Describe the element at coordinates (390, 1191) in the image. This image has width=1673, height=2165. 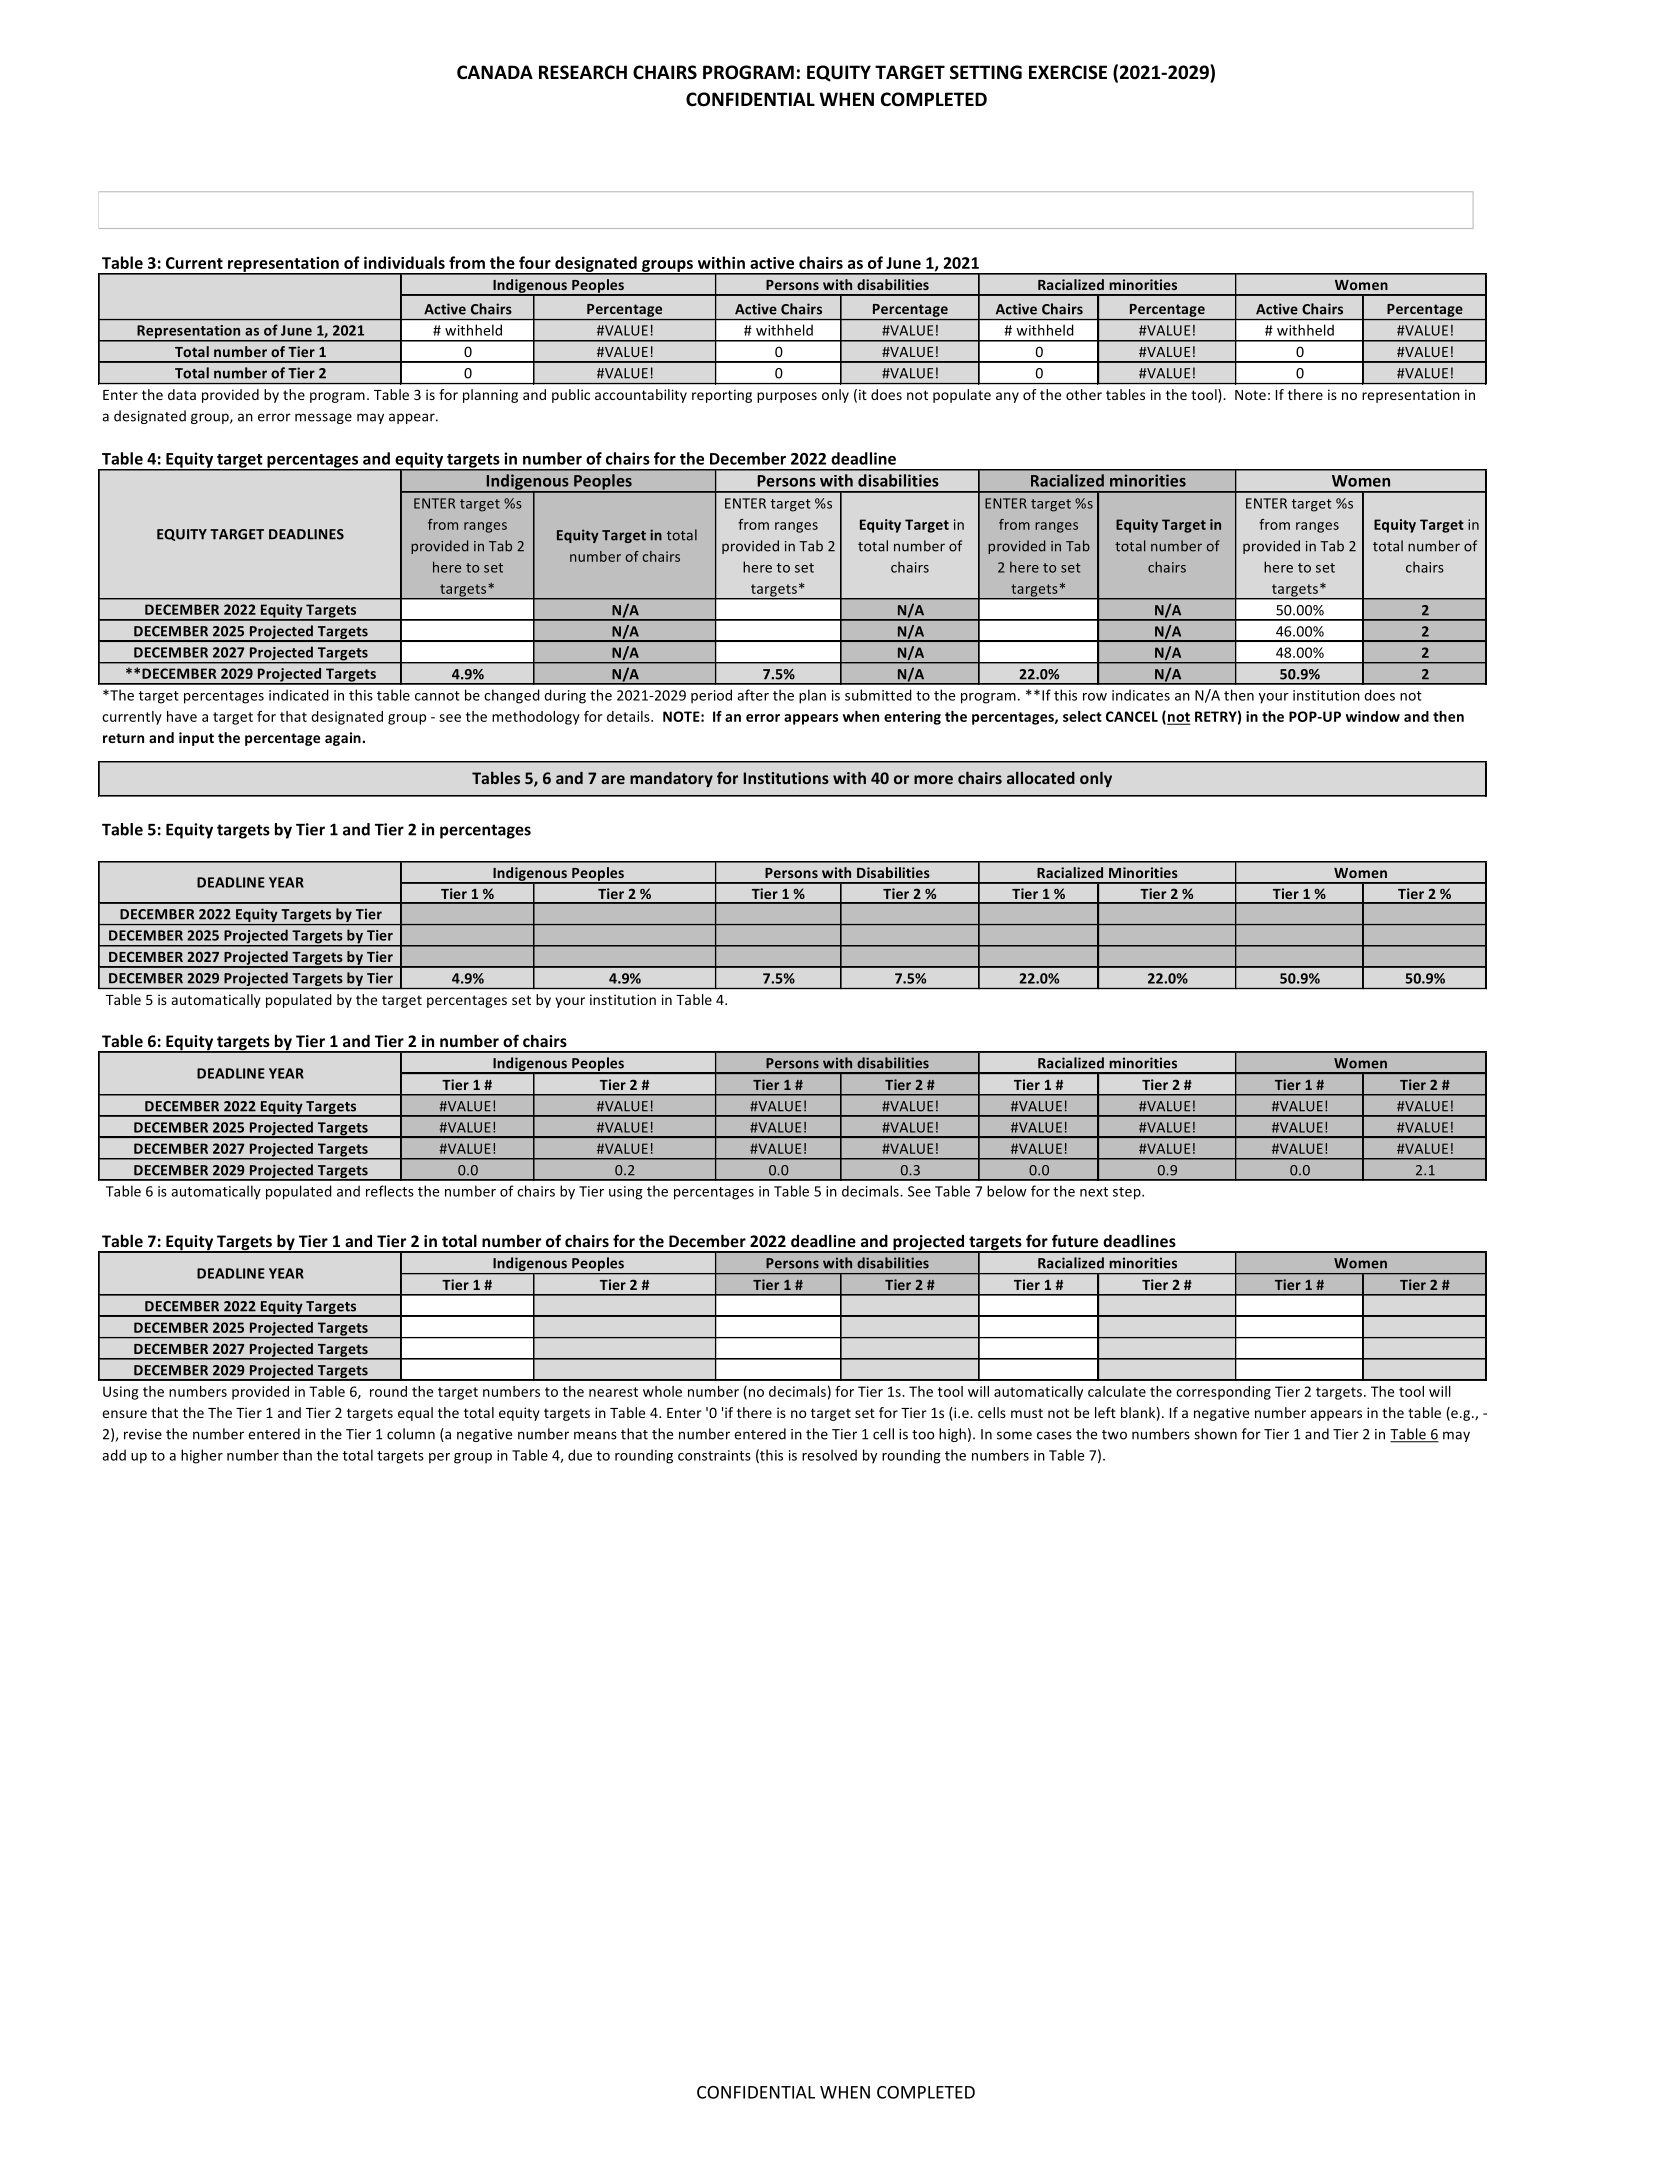
I see `reflects` at that location.
